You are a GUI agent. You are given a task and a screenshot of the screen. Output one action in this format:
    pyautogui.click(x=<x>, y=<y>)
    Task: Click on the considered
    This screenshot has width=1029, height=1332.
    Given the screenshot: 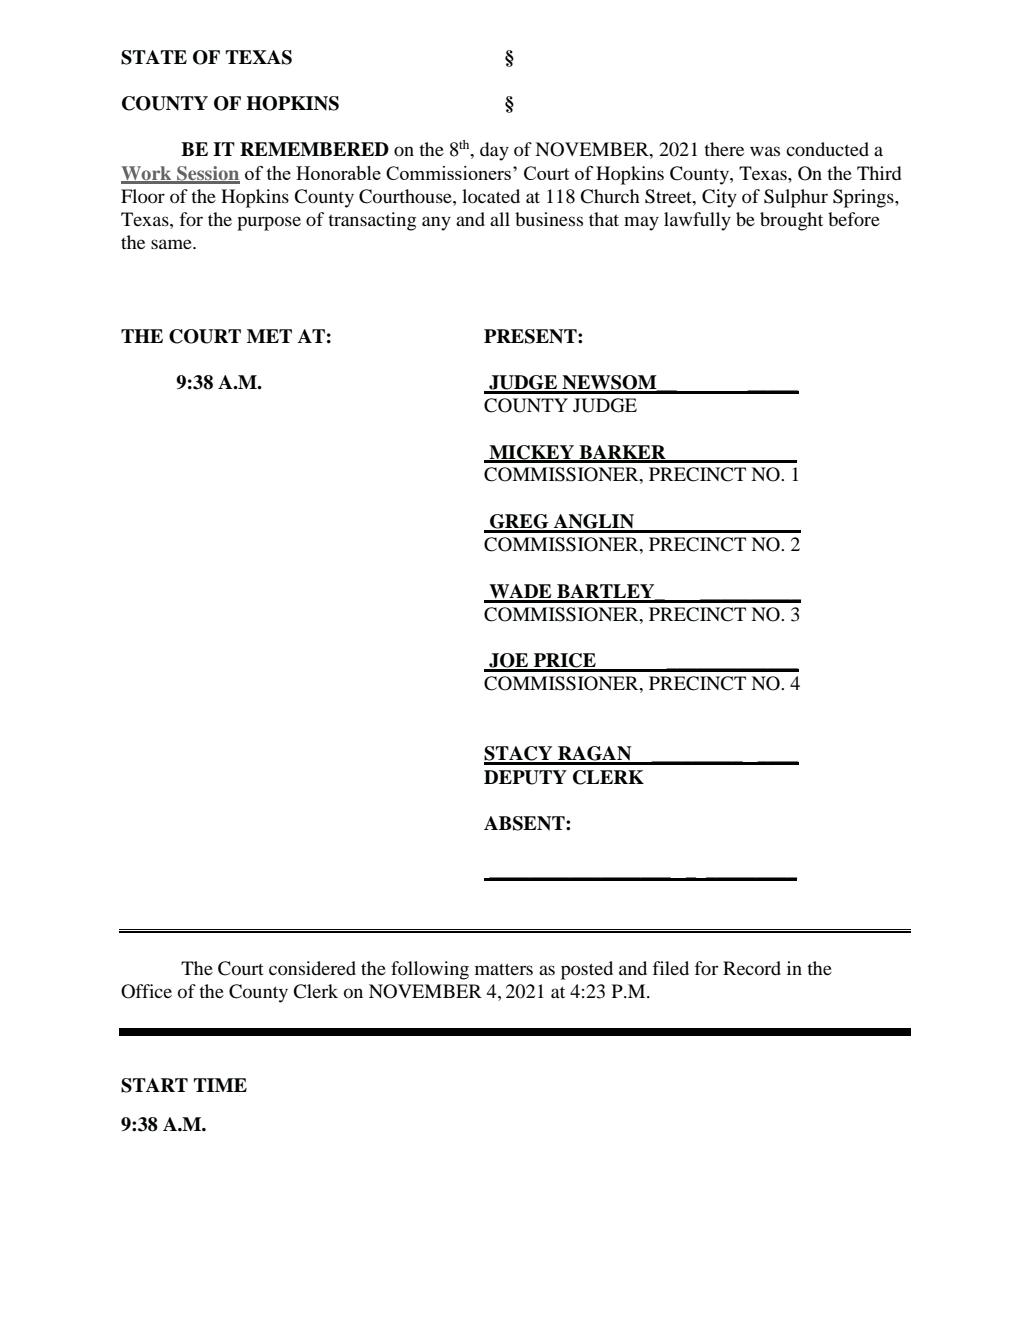 What is the action you would take?
    pyautogui.click(x=312, y=968)
